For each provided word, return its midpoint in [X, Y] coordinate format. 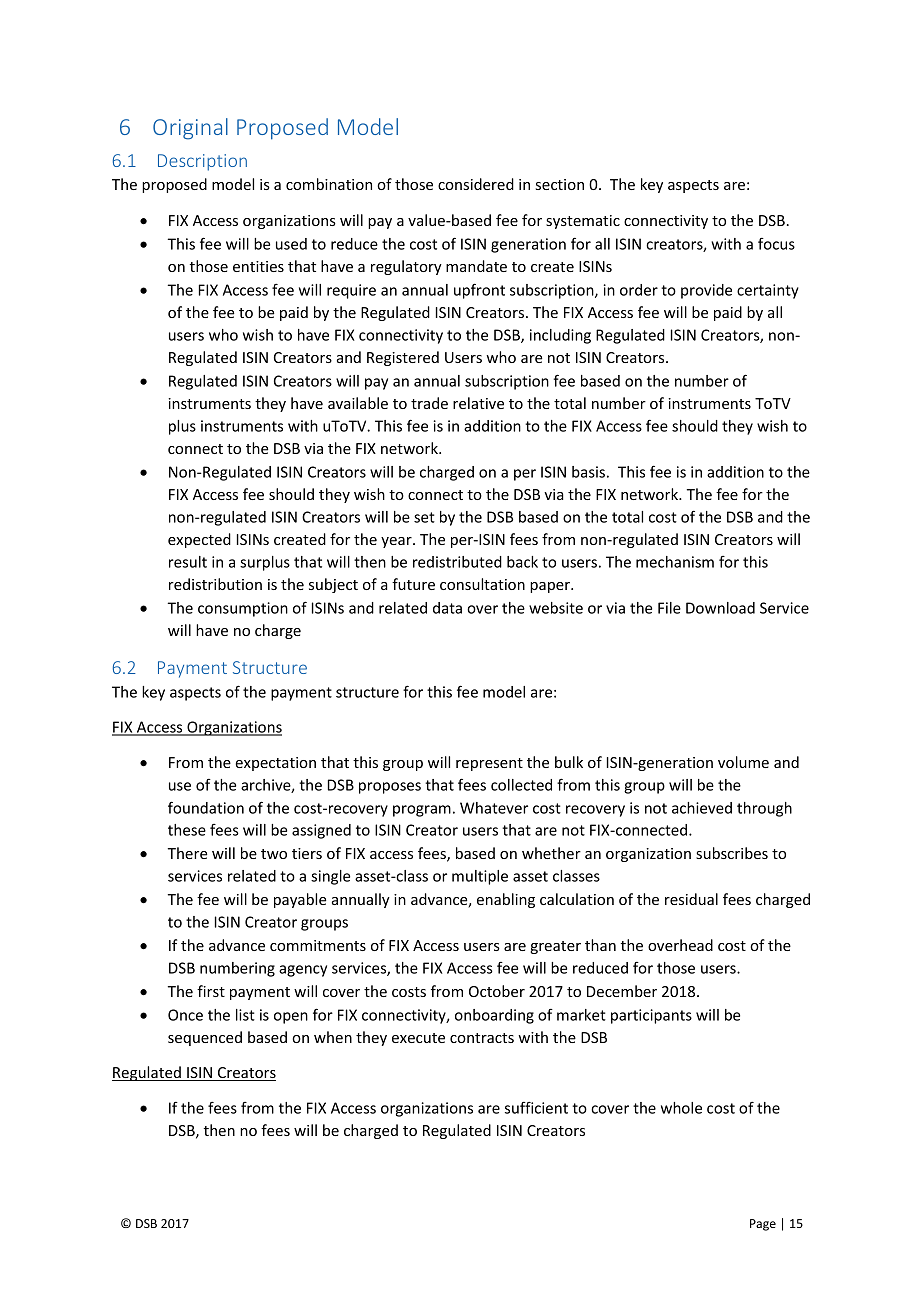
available [358, 403]
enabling [506, 900]
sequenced [205, 1038]
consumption [243, 609]
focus [776, 244]
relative [478, 403]
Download [720, 608]
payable [300, 900]
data [447, 608]
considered [476, 184]
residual [691, 899]
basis [588, 472]
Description [202, 162]
